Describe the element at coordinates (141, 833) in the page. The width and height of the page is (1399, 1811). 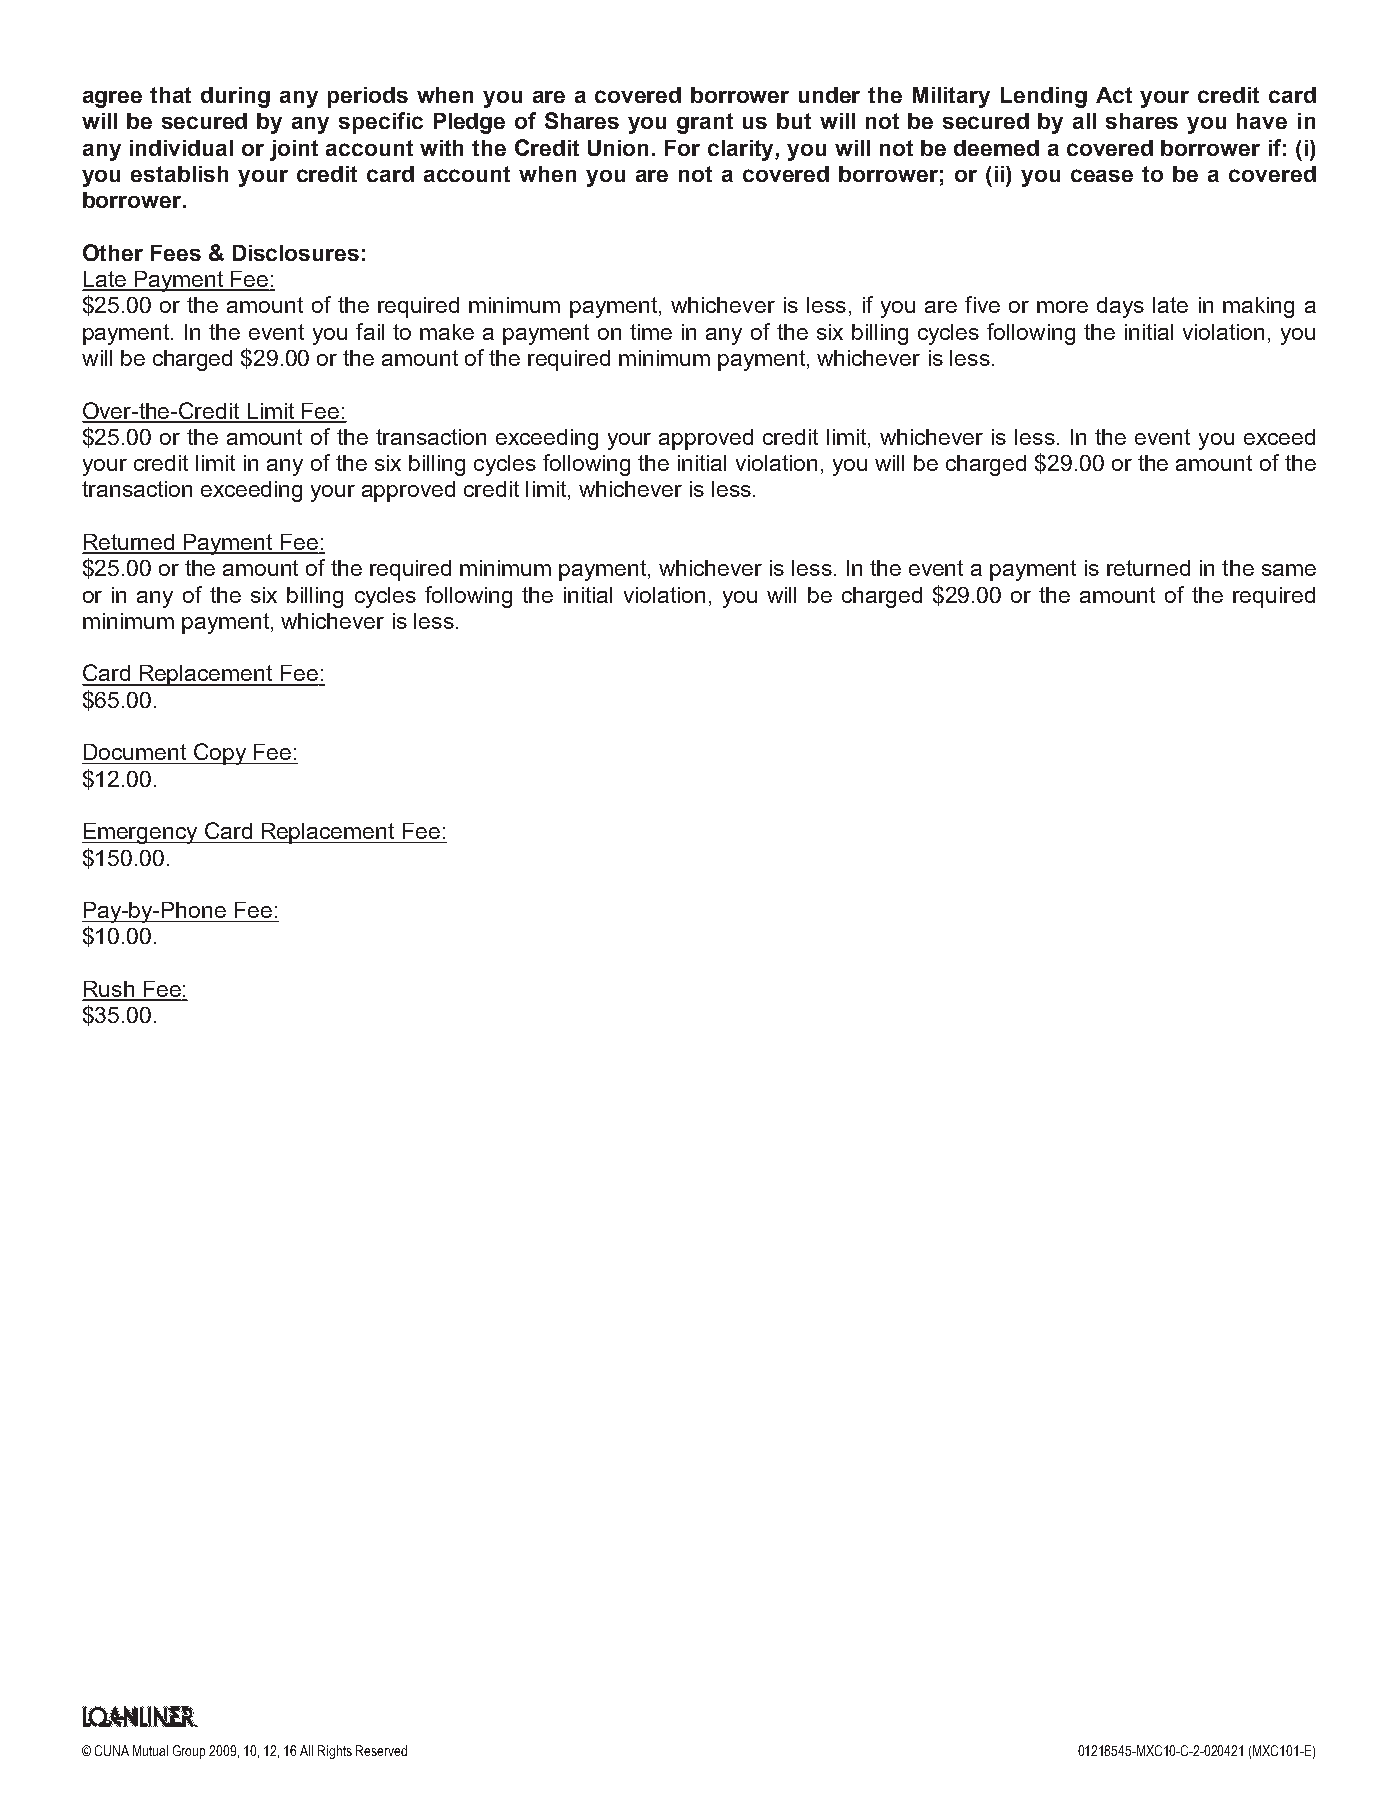
I see `Emergency` at that location.
